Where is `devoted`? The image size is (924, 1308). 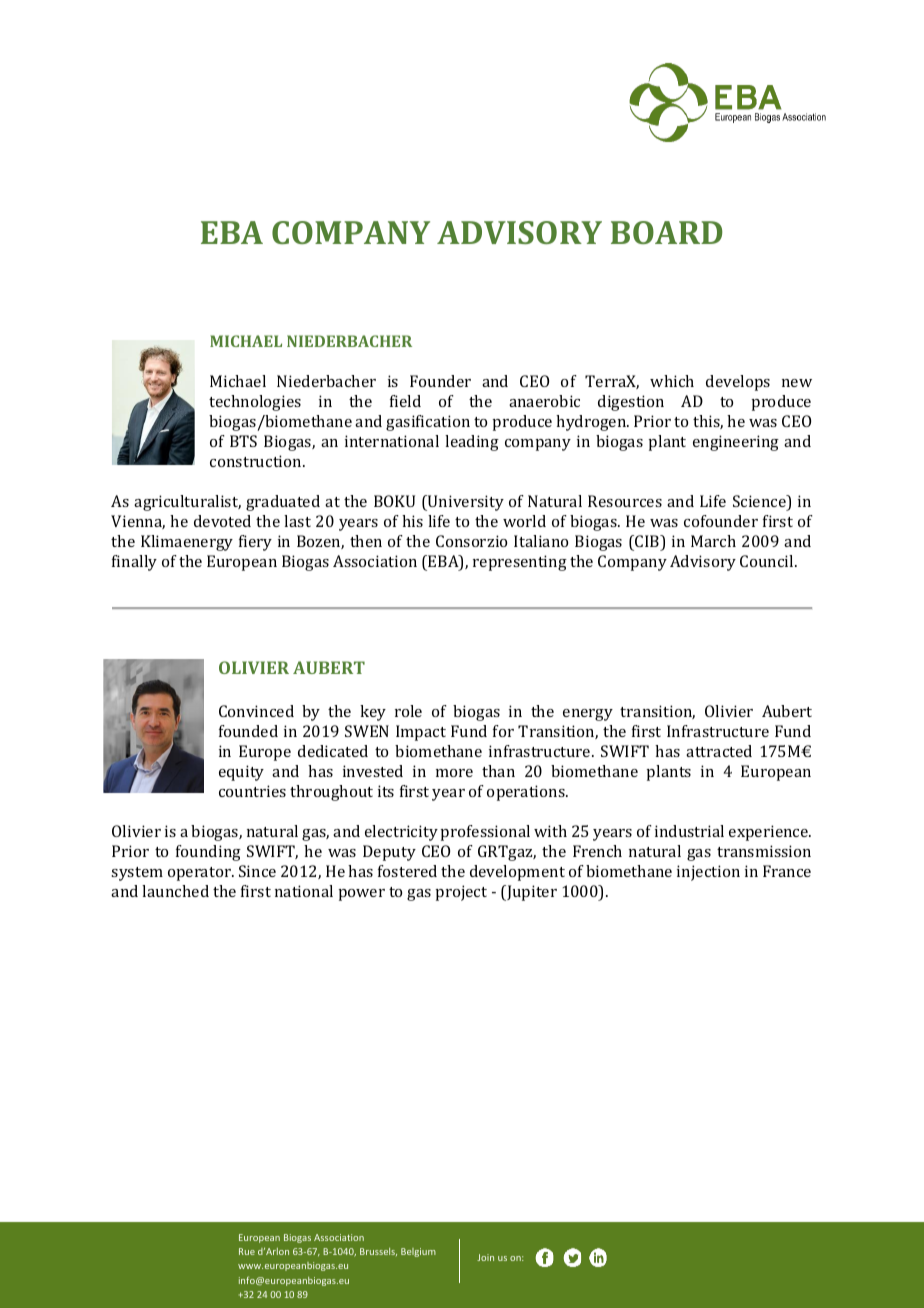
devoted is located at coordinates (222, 521).
